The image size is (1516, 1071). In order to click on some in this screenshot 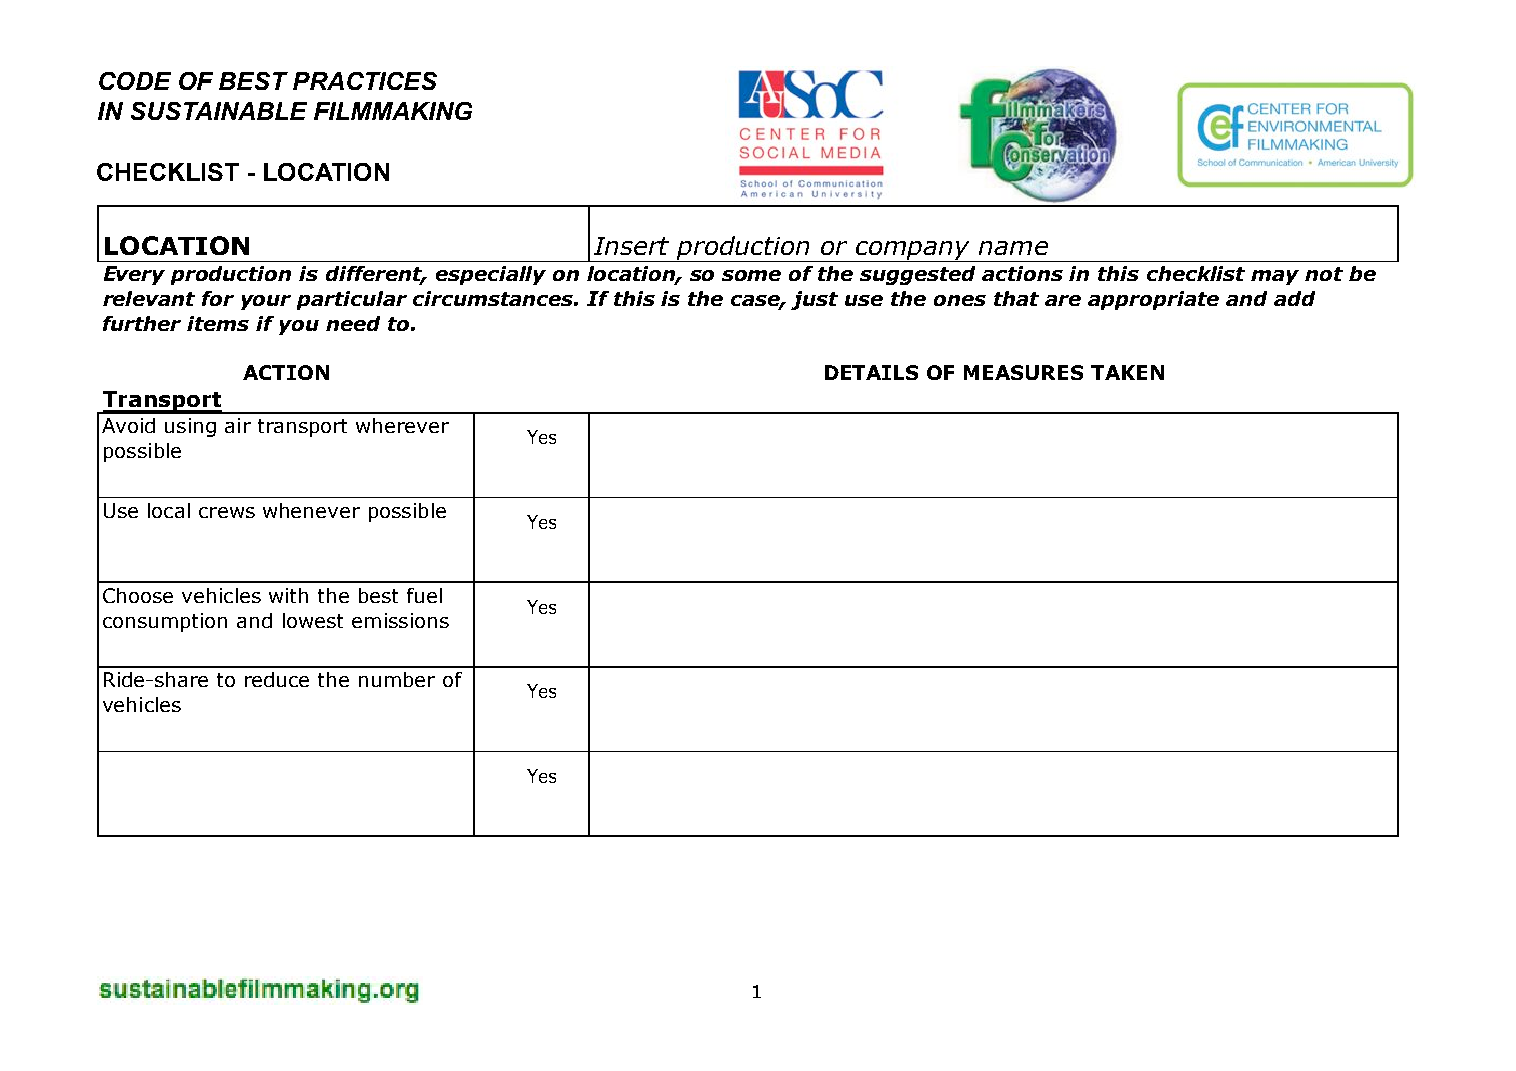, I will do `click(751, 275)`.
